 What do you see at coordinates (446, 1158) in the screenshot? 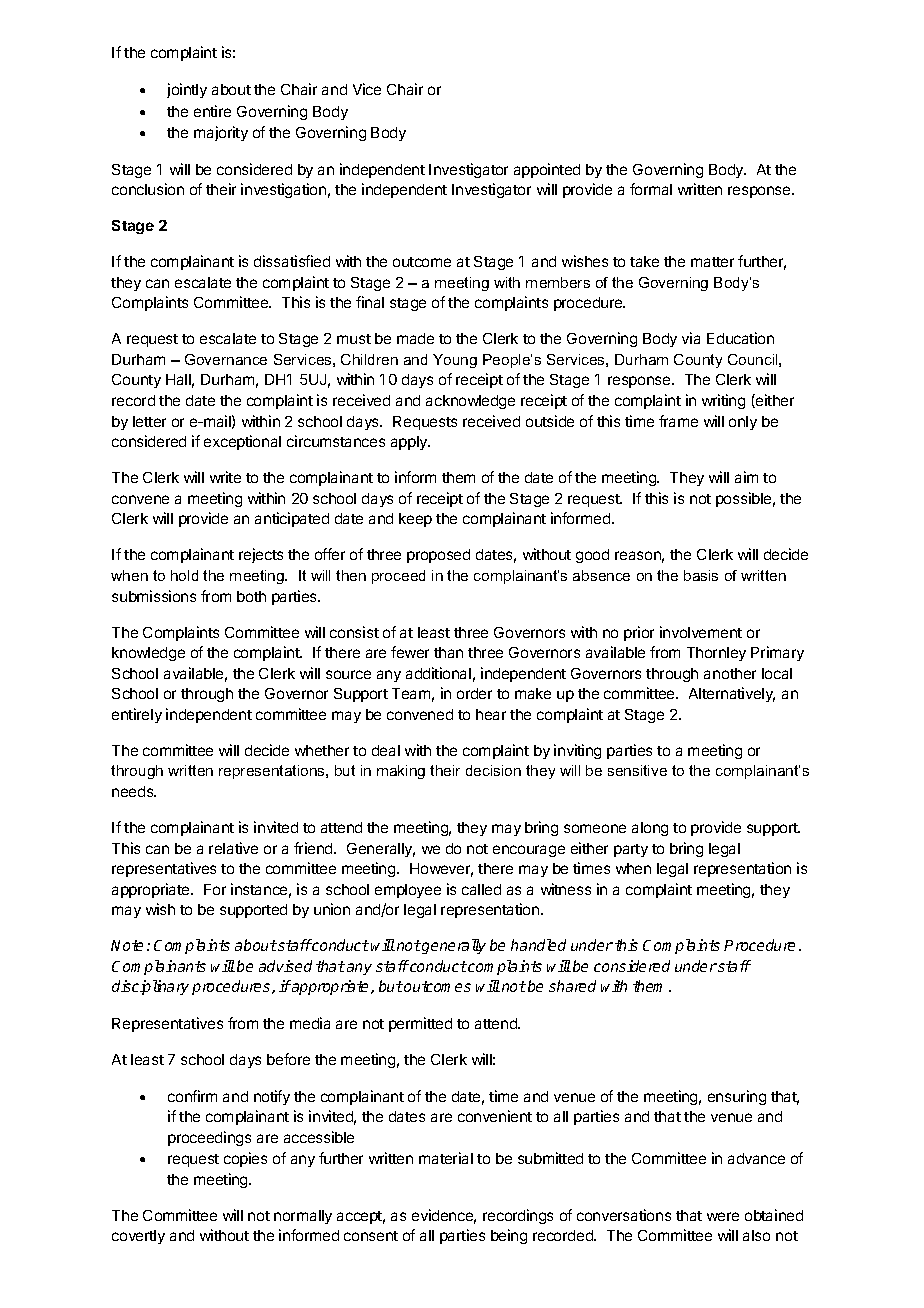
I see `material` at bounding box center [446, 1158].
